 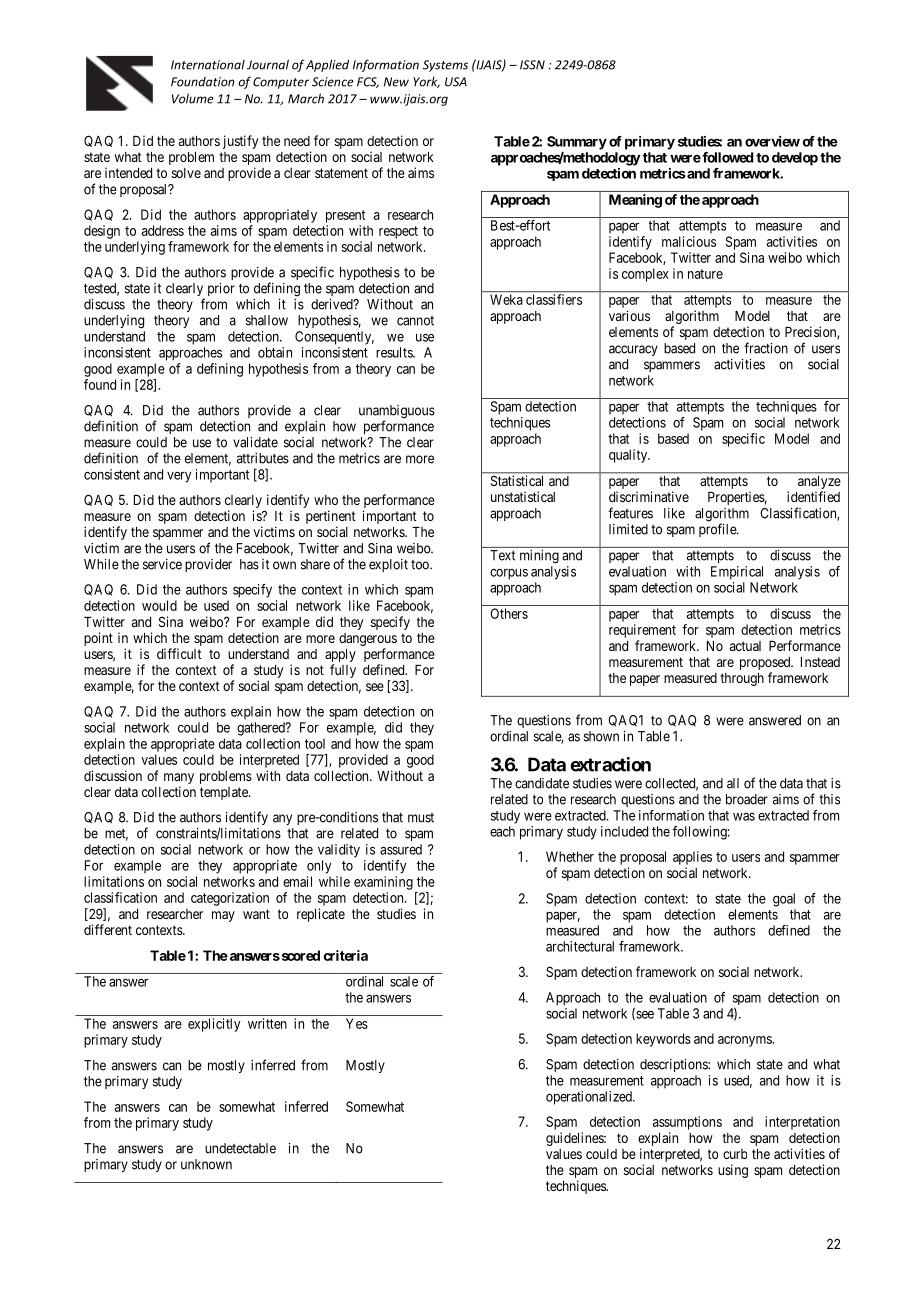 I want to click on fraction, so click(x=766, y=348).
